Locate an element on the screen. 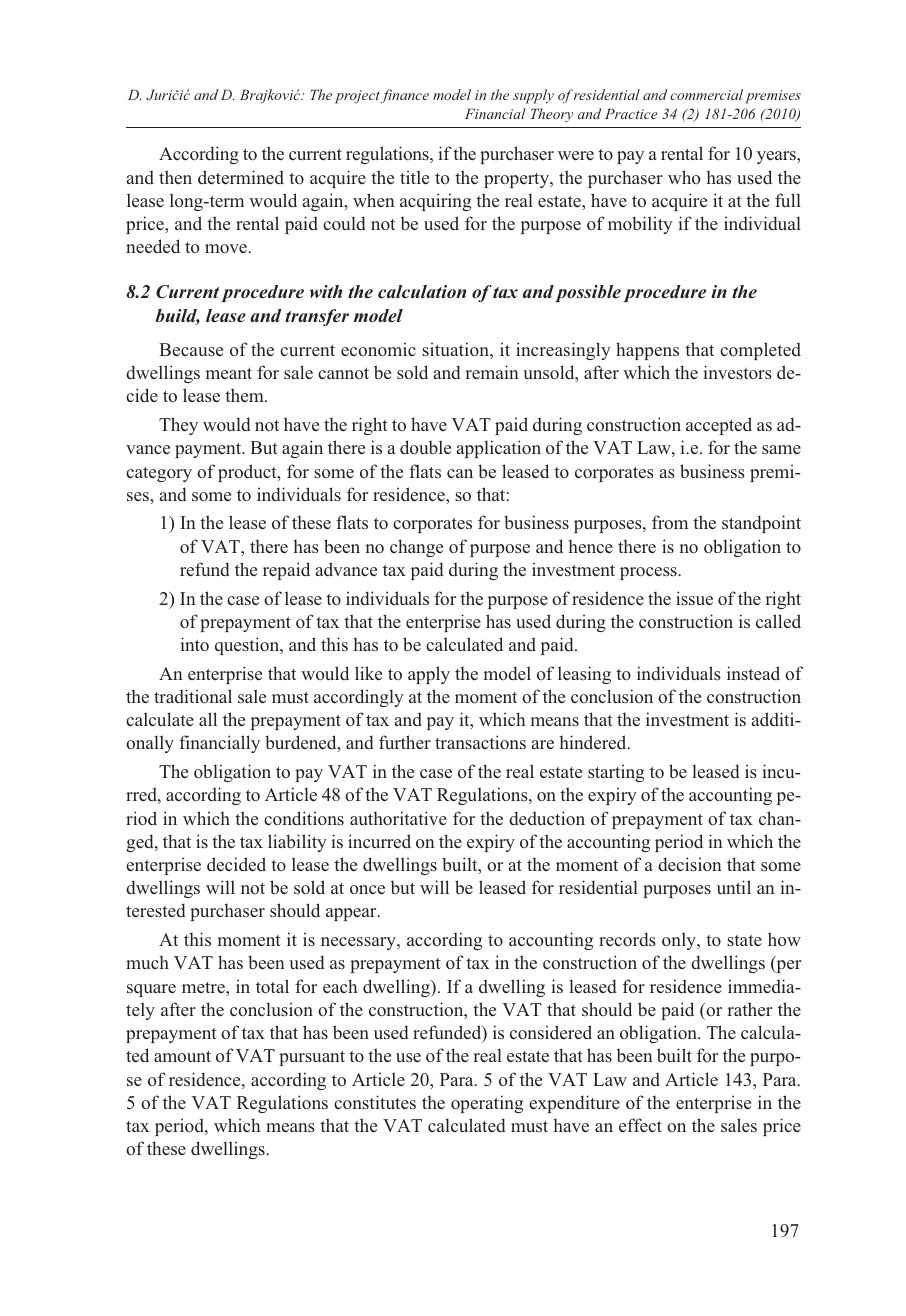 The image size is (906, 1316). transactions is located at coordinates (480, 742).
